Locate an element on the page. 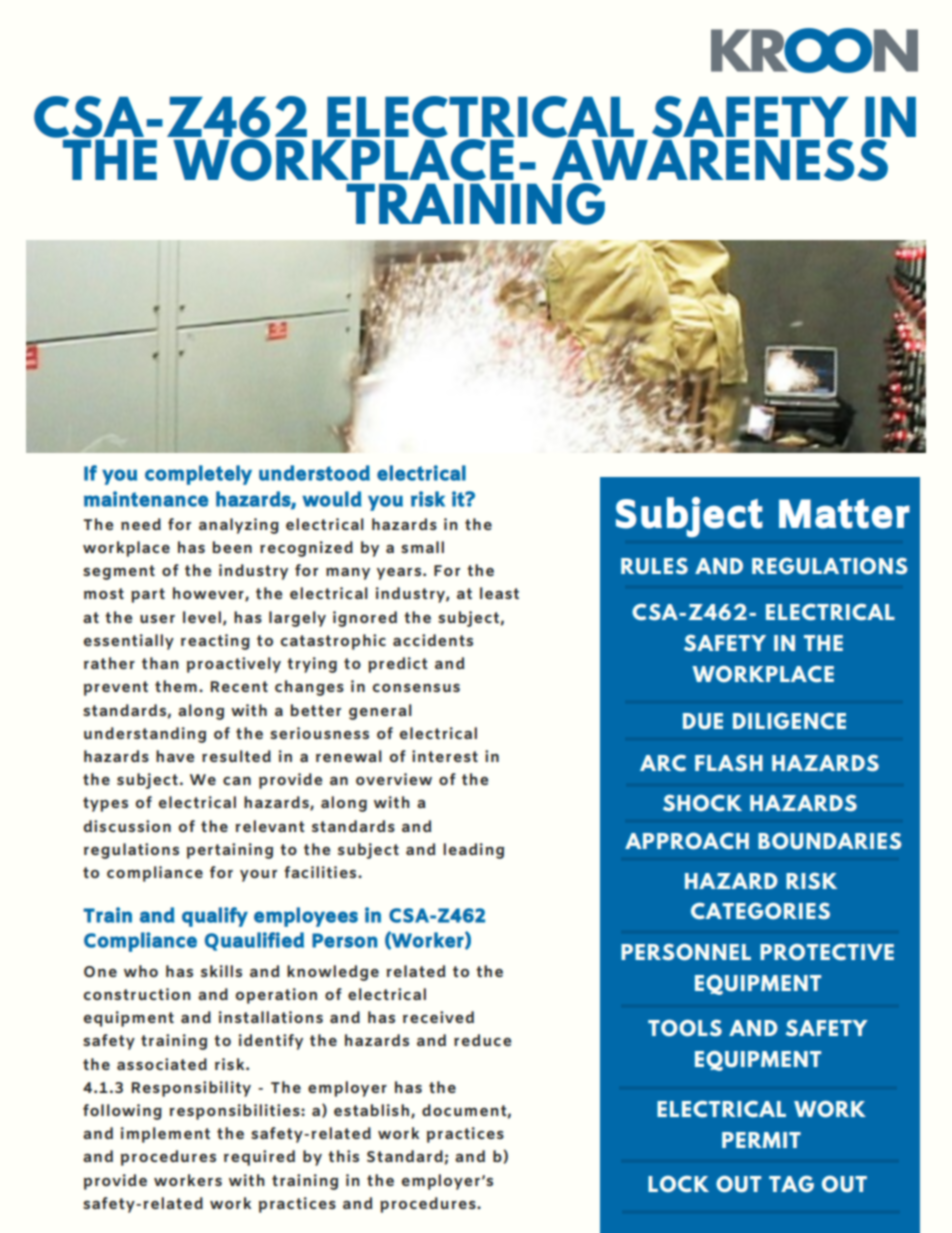 Image resolution: width=952 pixels, height=1233 pixels. associated is located at coordinates (162, 1064).
